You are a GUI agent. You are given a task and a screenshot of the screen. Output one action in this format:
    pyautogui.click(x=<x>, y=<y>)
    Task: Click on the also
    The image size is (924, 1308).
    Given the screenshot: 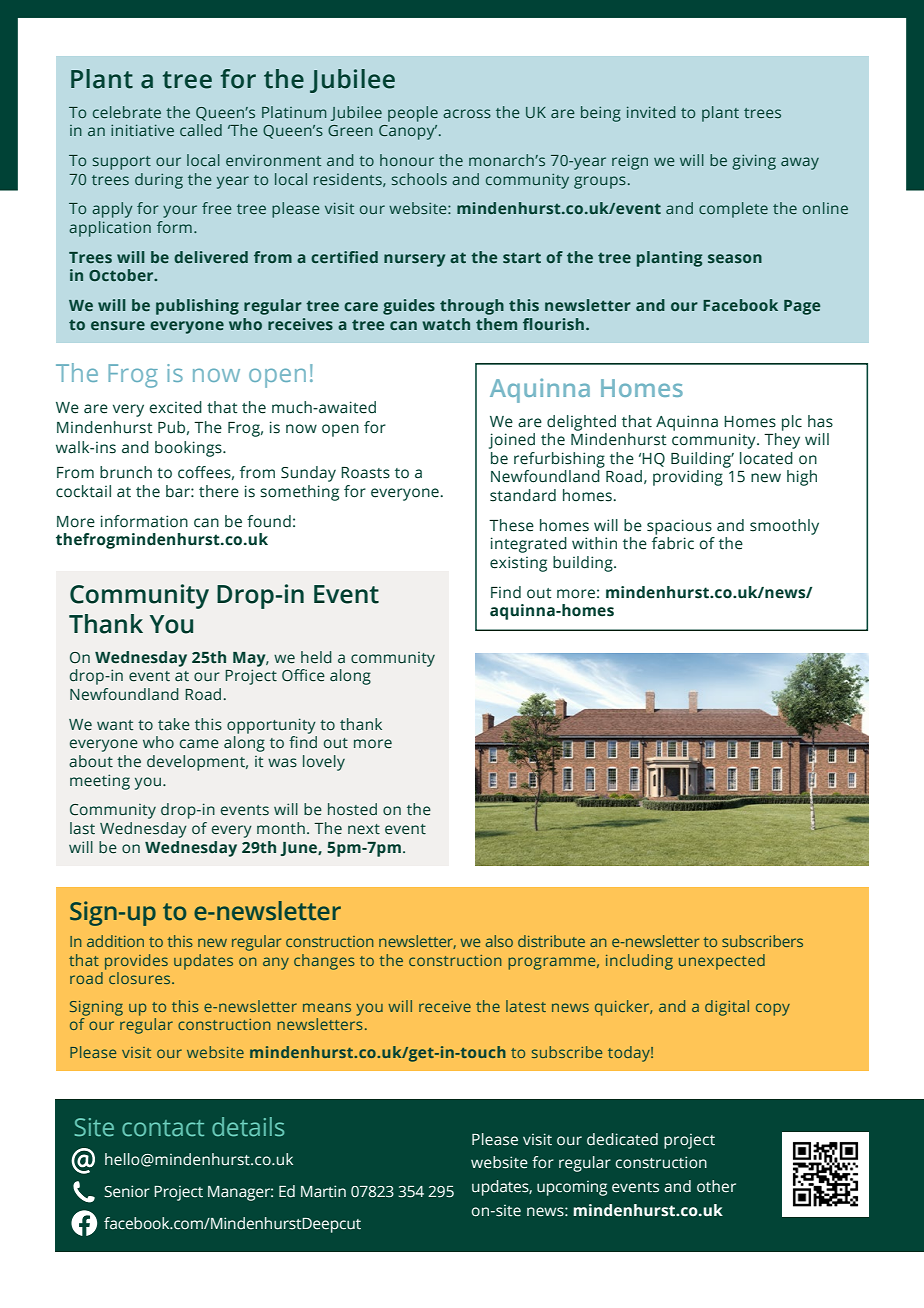 What is the action you would take?
    pyautogui.click(x=499, y=941)
